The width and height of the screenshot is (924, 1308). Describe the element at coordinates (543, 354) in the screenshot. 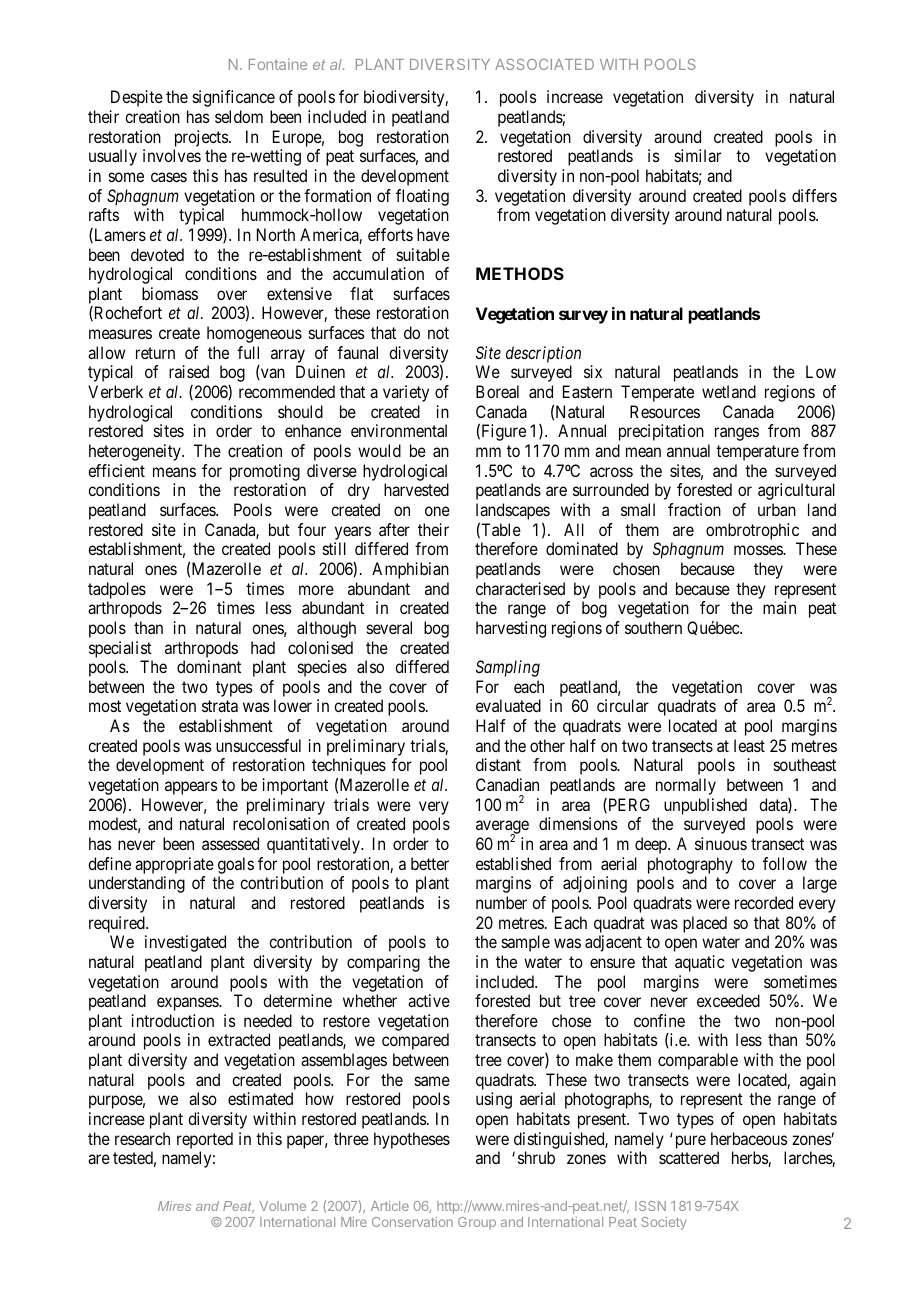

I see `description` at that location.
